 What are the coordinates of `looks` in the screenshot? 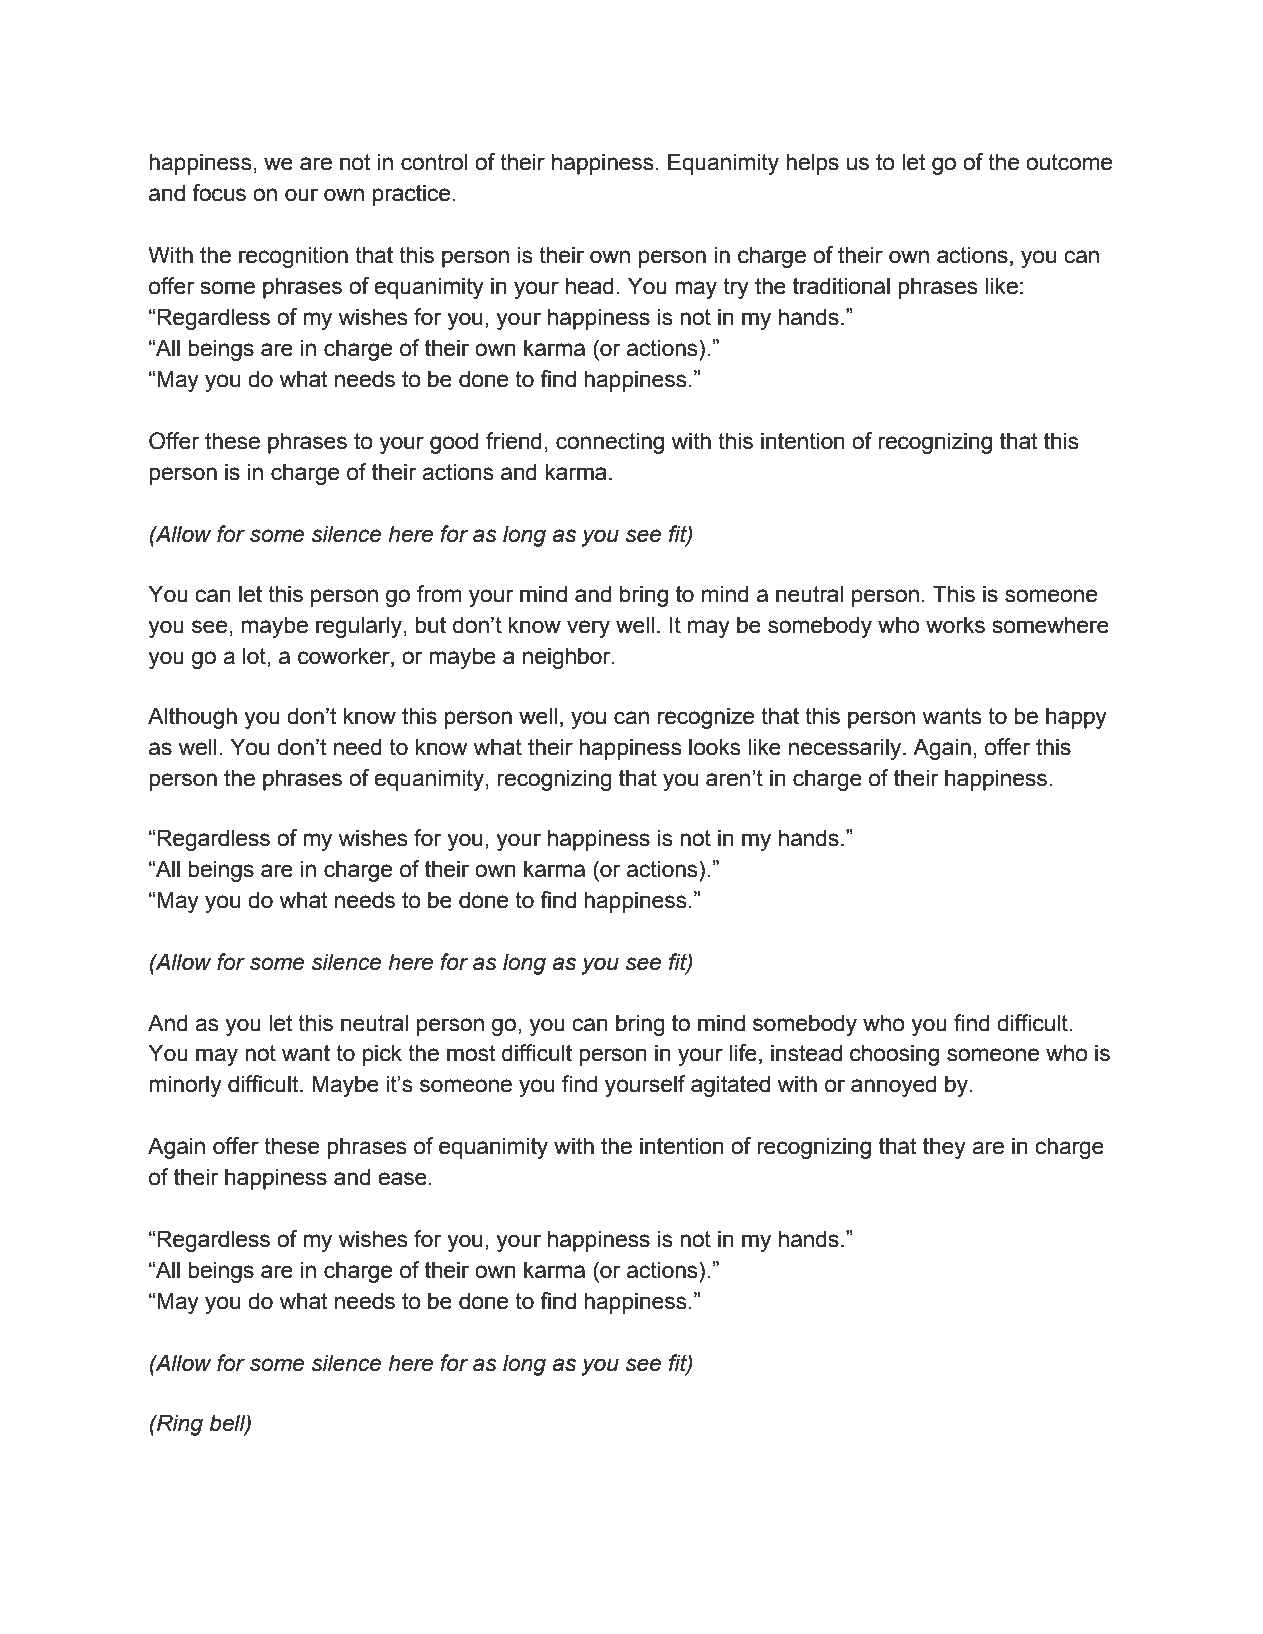 It's located at (715, 747).
